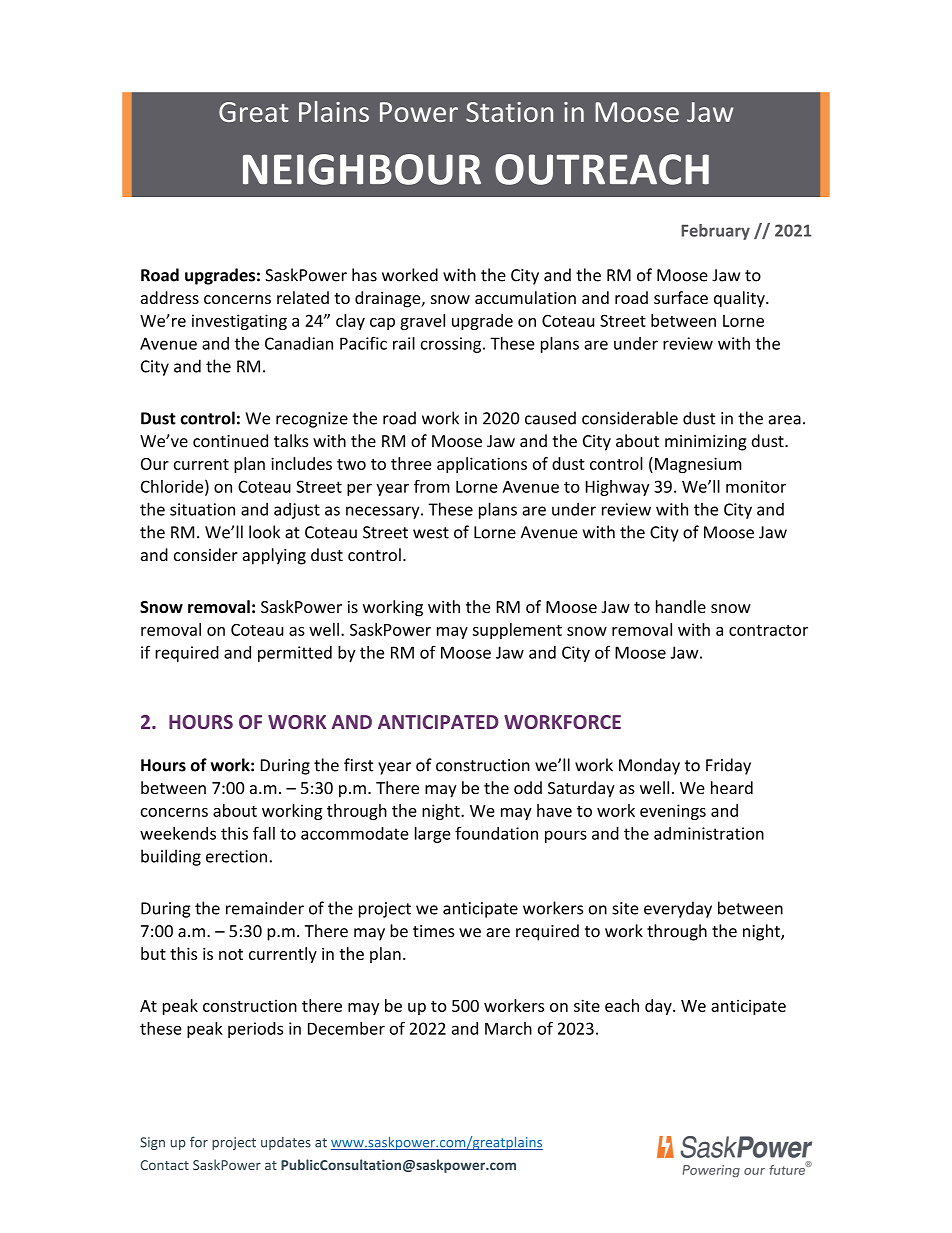  Describe the element at coordinates (433, 931) in the image. I see `times` at that location.
